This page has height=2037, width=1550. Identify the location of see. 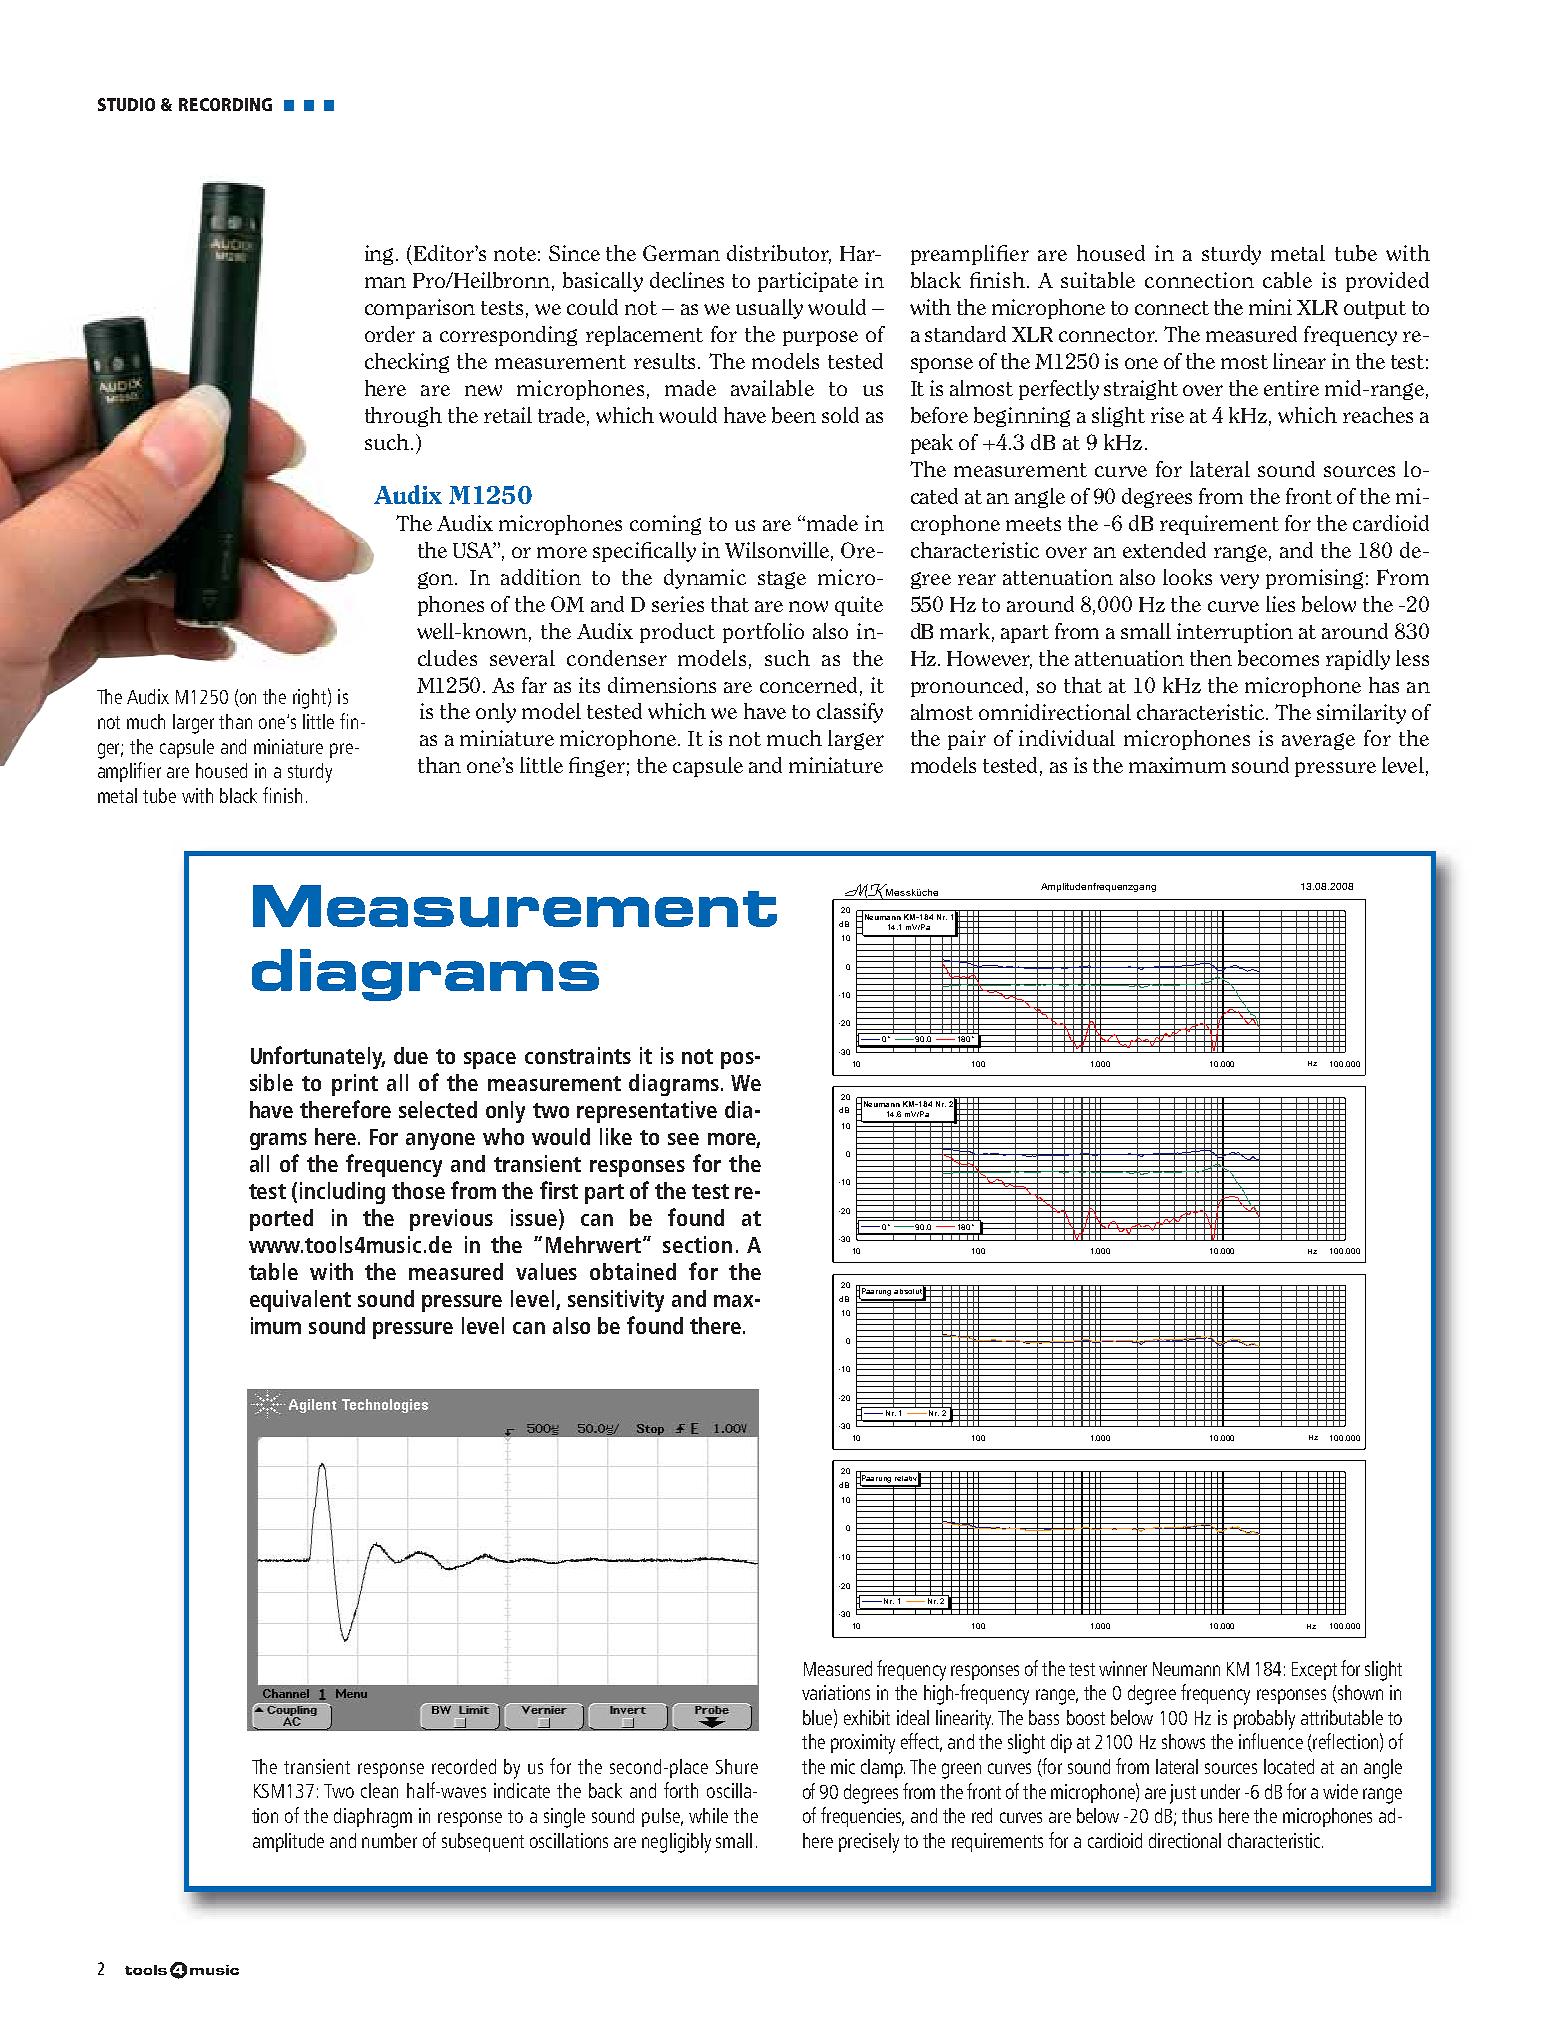
(683, 1139).
